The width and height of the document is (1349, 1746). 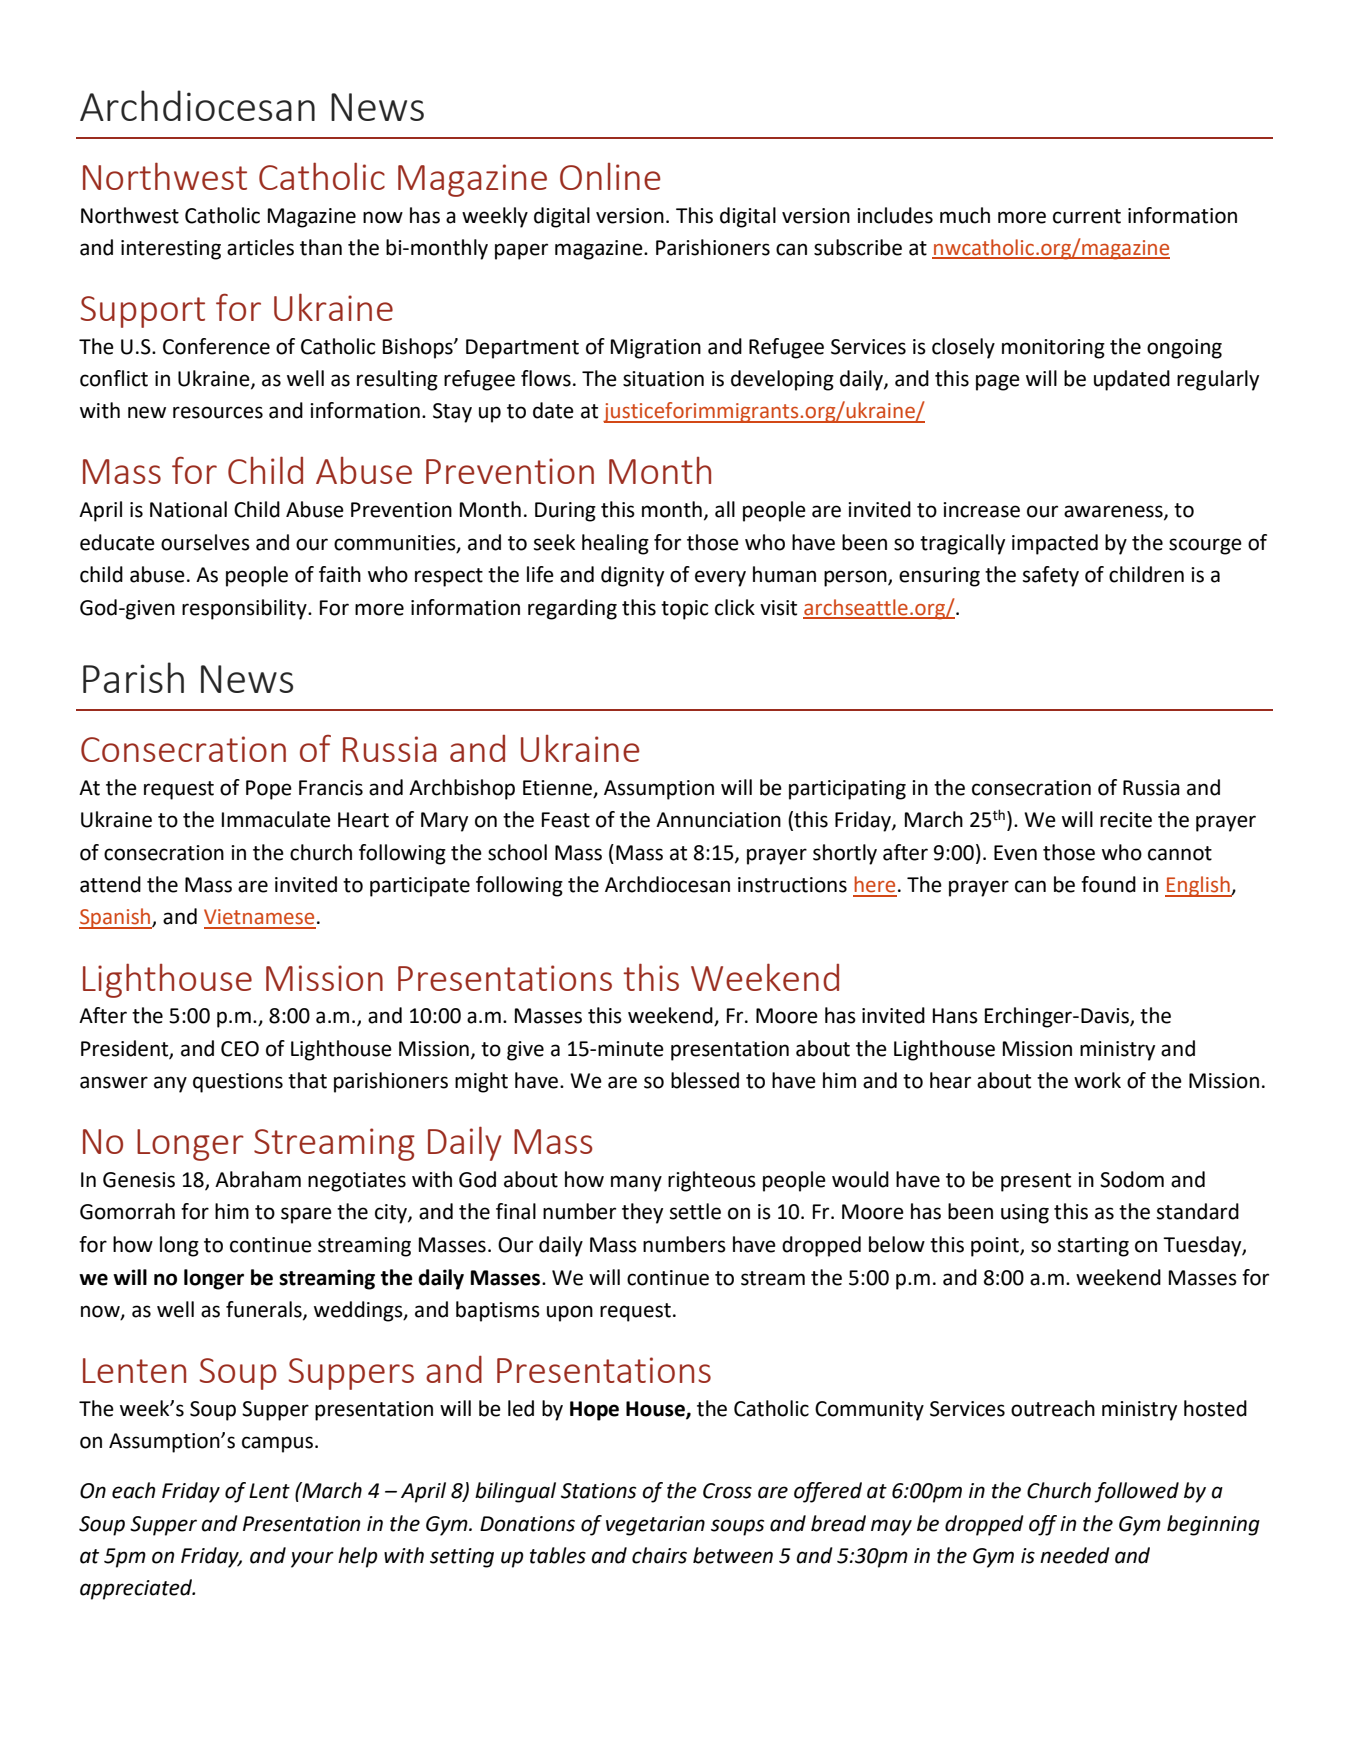 I want to click on your, so click(x=312, y=1559).
